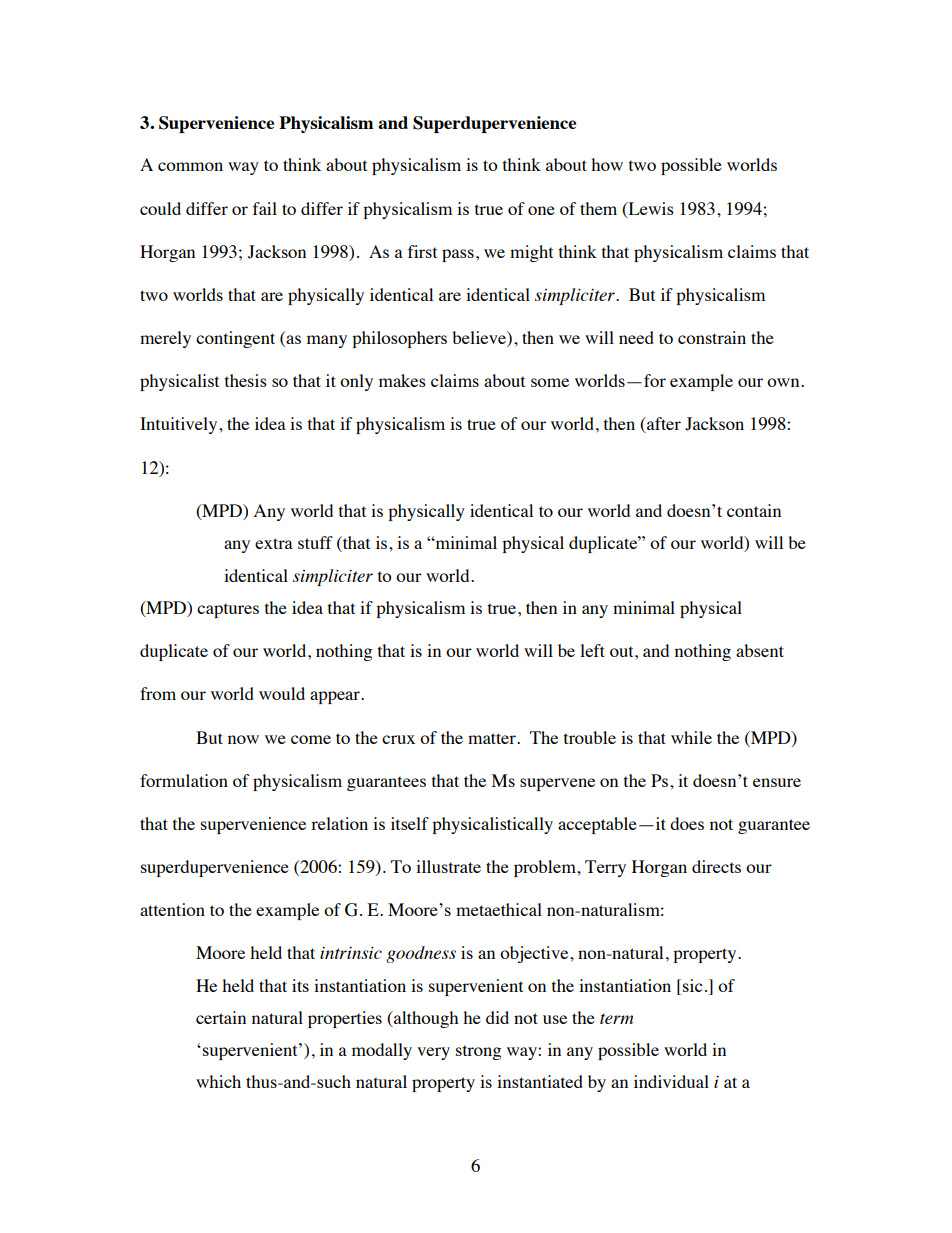 This document has width=952, height=1233. I want to click on how, so click(607, 164).
